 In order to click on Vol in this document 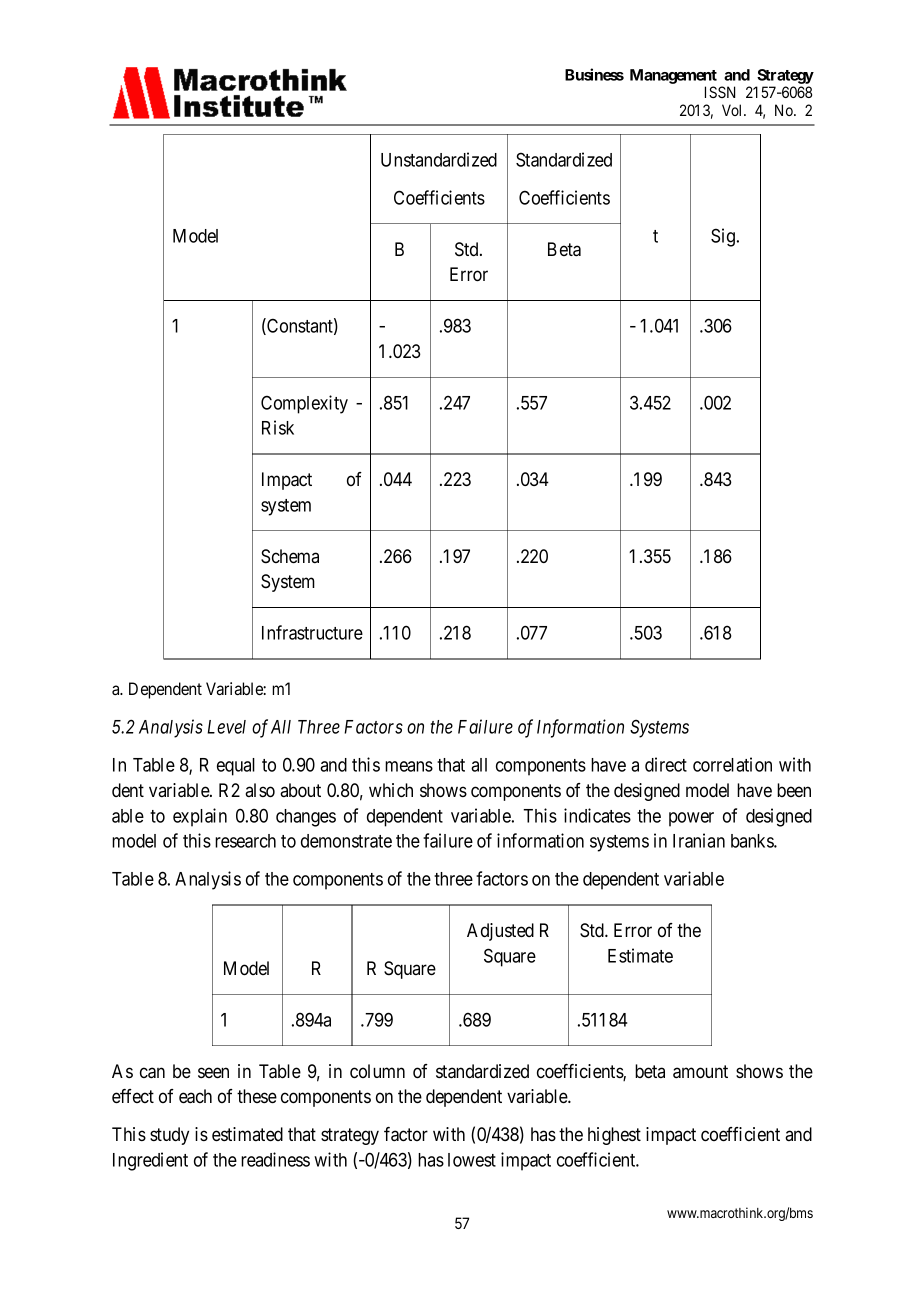, I will do `click(733, 110)`.
